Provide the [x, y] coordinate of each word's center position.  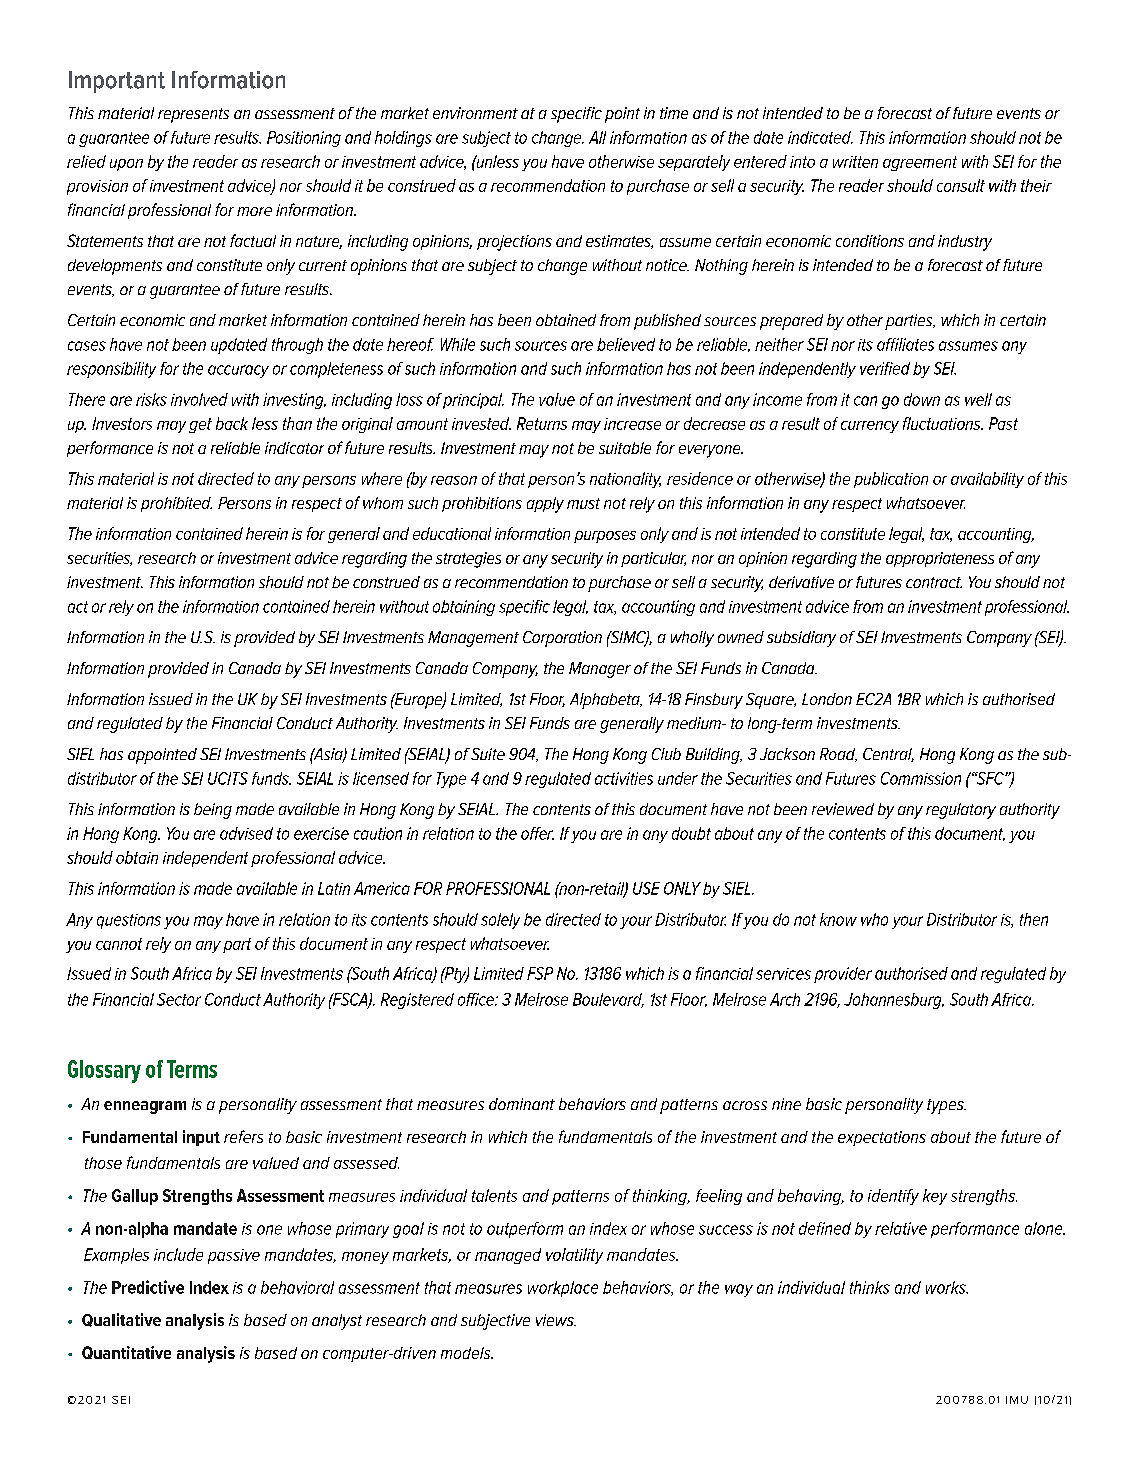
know [838, 919]
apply [545, 505]
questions [129, 921]
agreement [920, 163]
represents [193, 115]
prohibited [176, 504]
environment [475, 113]
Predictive [148, 1287]
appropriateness [940, 559]
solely [500, 921]
